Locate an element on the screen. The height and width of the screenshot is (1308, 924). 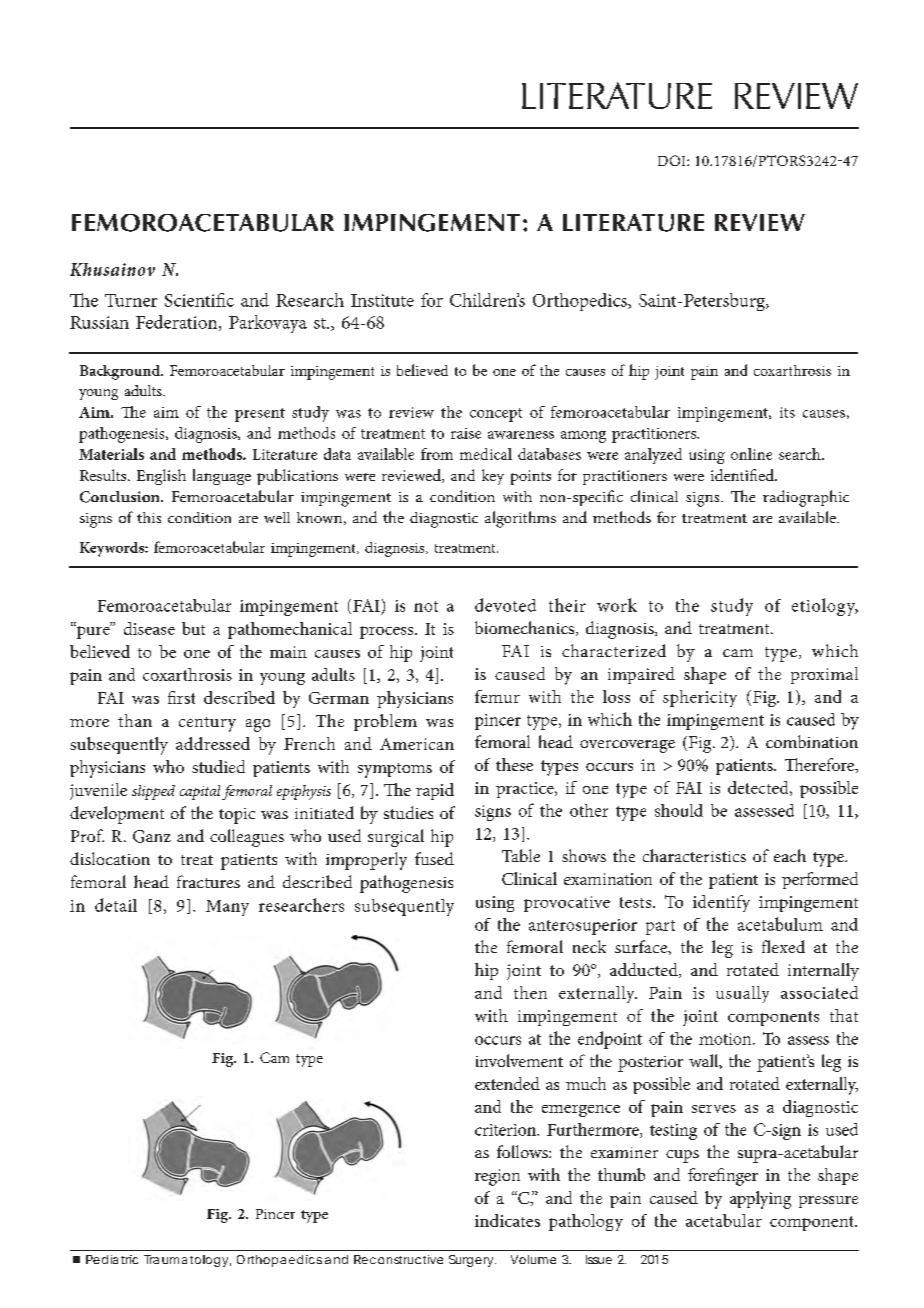
indicates is located at coordinates (507, 1220).
